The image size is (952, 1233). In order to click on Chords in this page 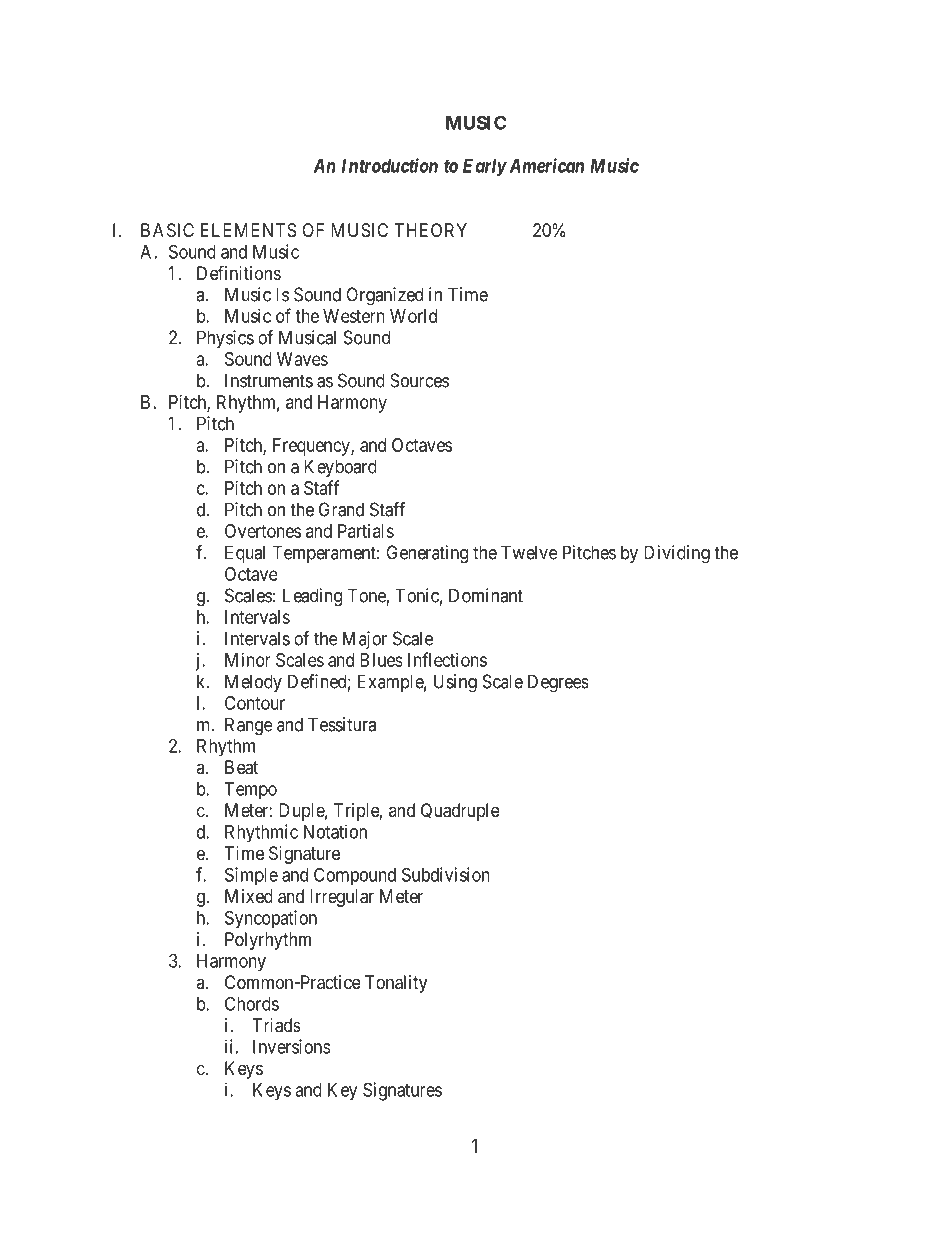, I will do `click(252, 1003)`.
